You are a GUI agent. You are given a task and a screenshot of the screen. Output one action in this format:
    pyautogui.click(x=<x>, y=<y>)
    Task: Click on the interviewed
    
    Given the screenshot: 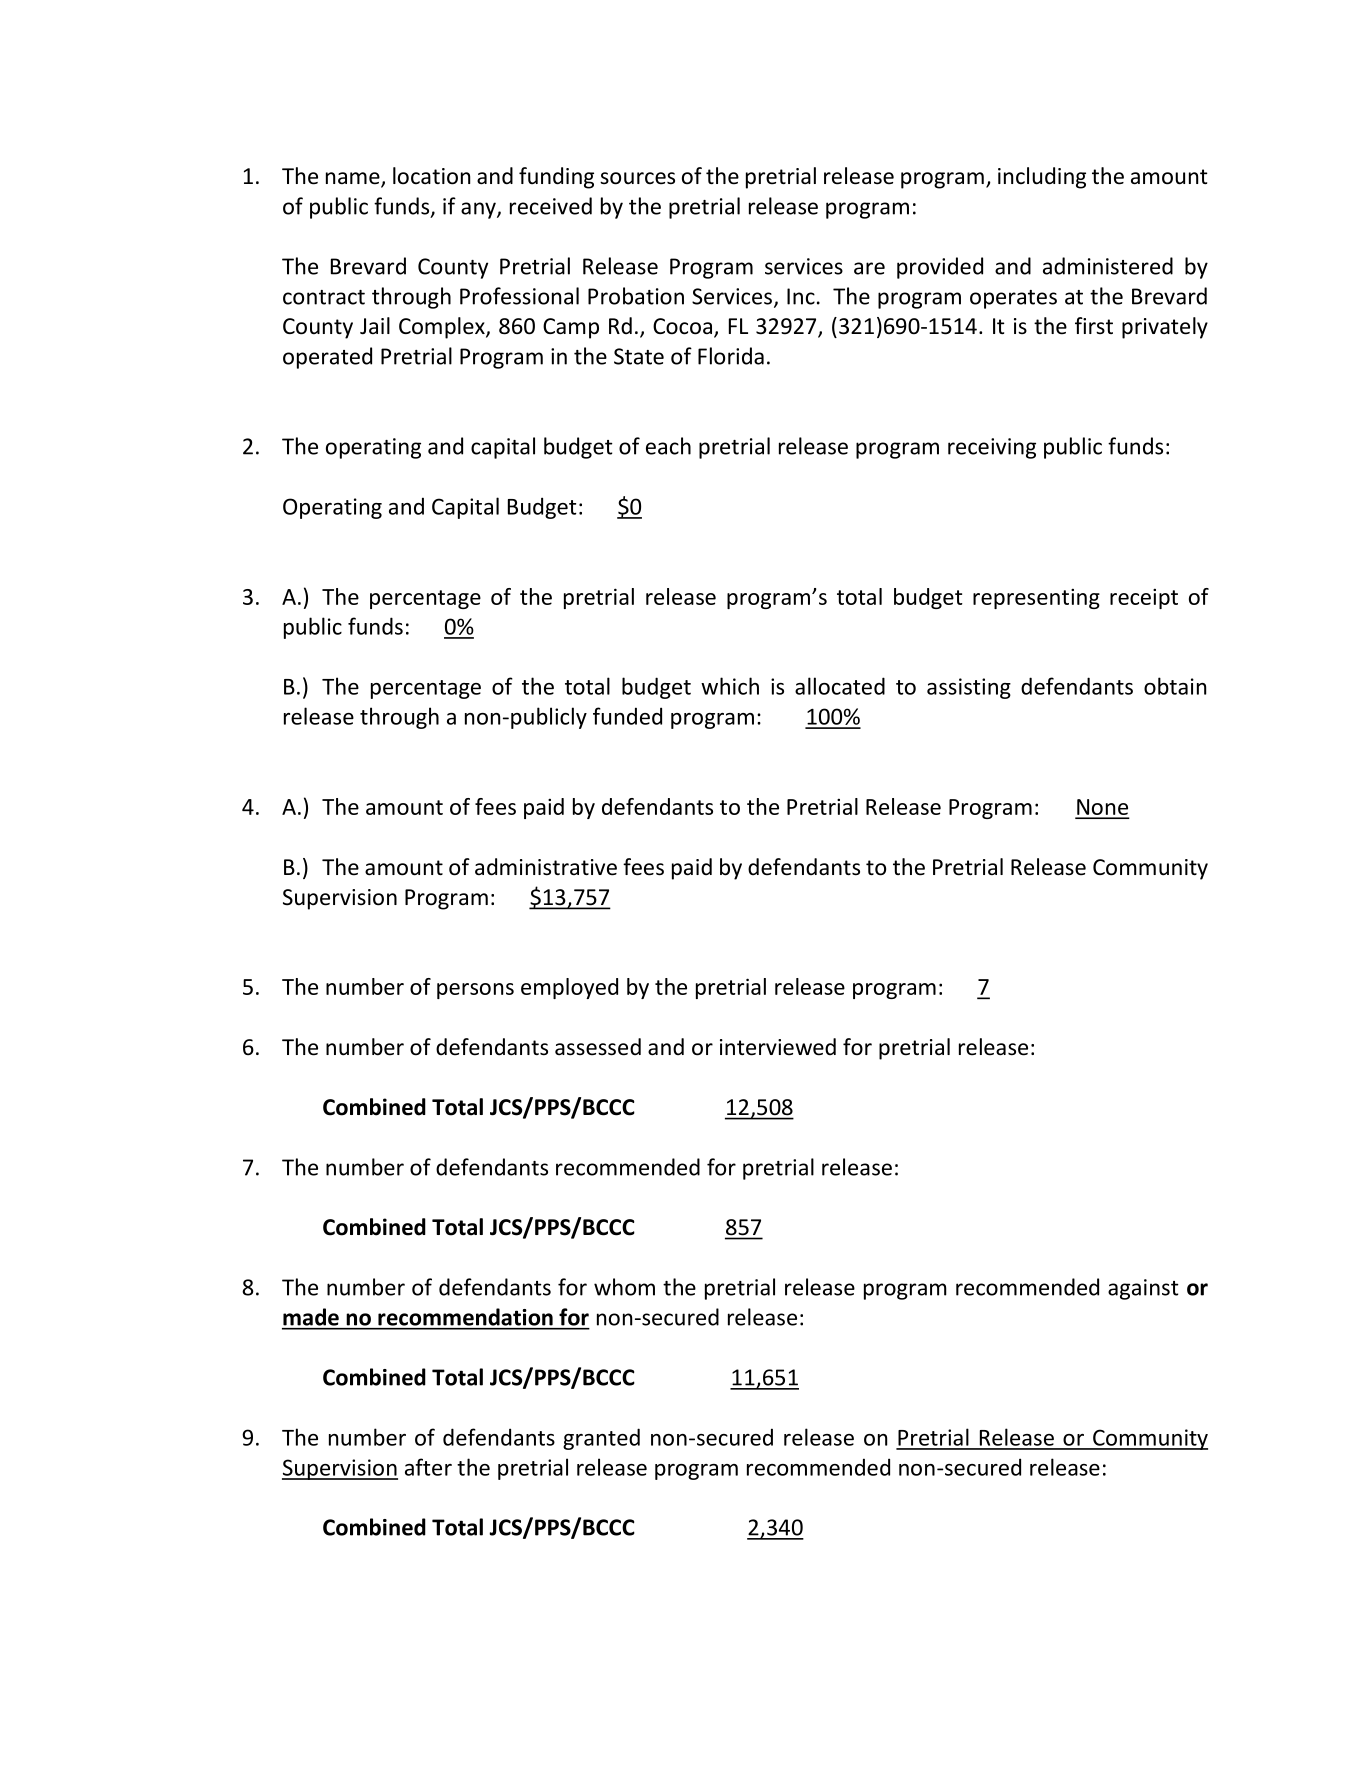 What is the action you would take?
    pyautogui.click(x=778, y=1047)
